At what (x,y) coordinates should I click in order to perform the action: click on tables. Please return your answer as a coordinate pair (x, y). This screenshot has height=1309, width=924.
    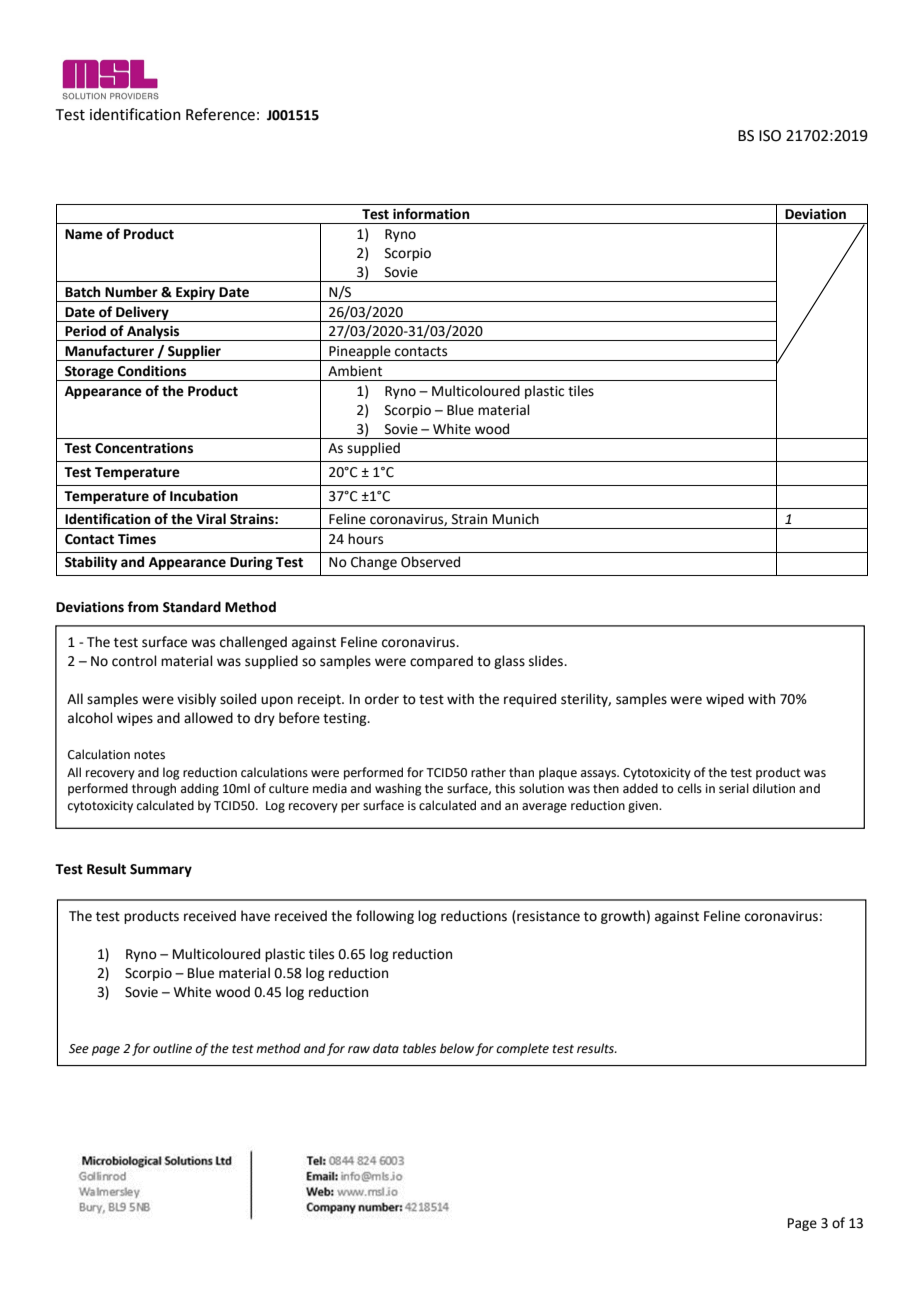
    Looking at the image, I should click on (419, 1048).
